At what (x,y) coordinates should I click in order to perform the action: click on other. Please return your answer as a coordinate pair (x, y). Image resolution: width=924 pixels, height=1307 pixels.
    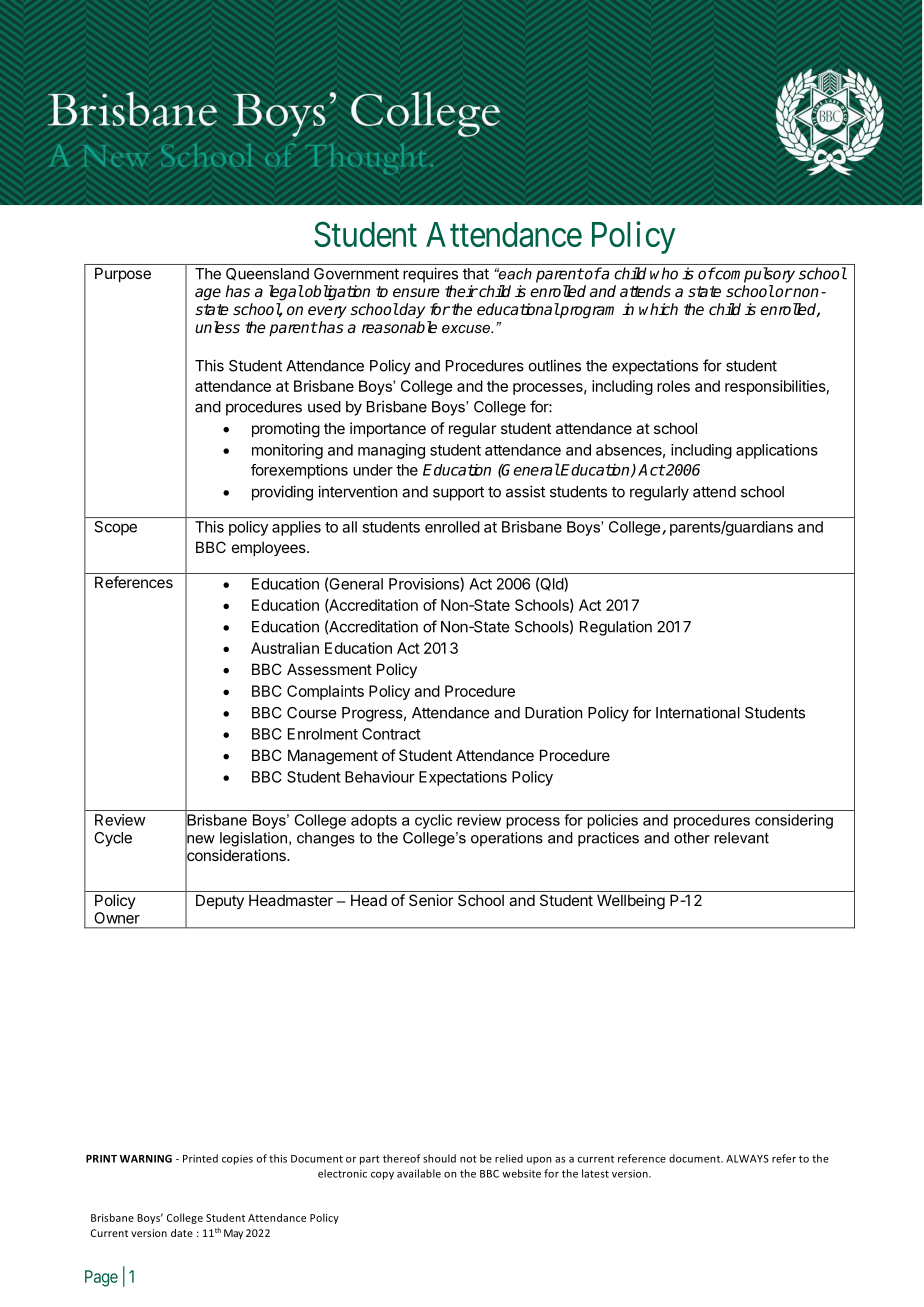
    Looking at the image, I should click on (692, 838).
